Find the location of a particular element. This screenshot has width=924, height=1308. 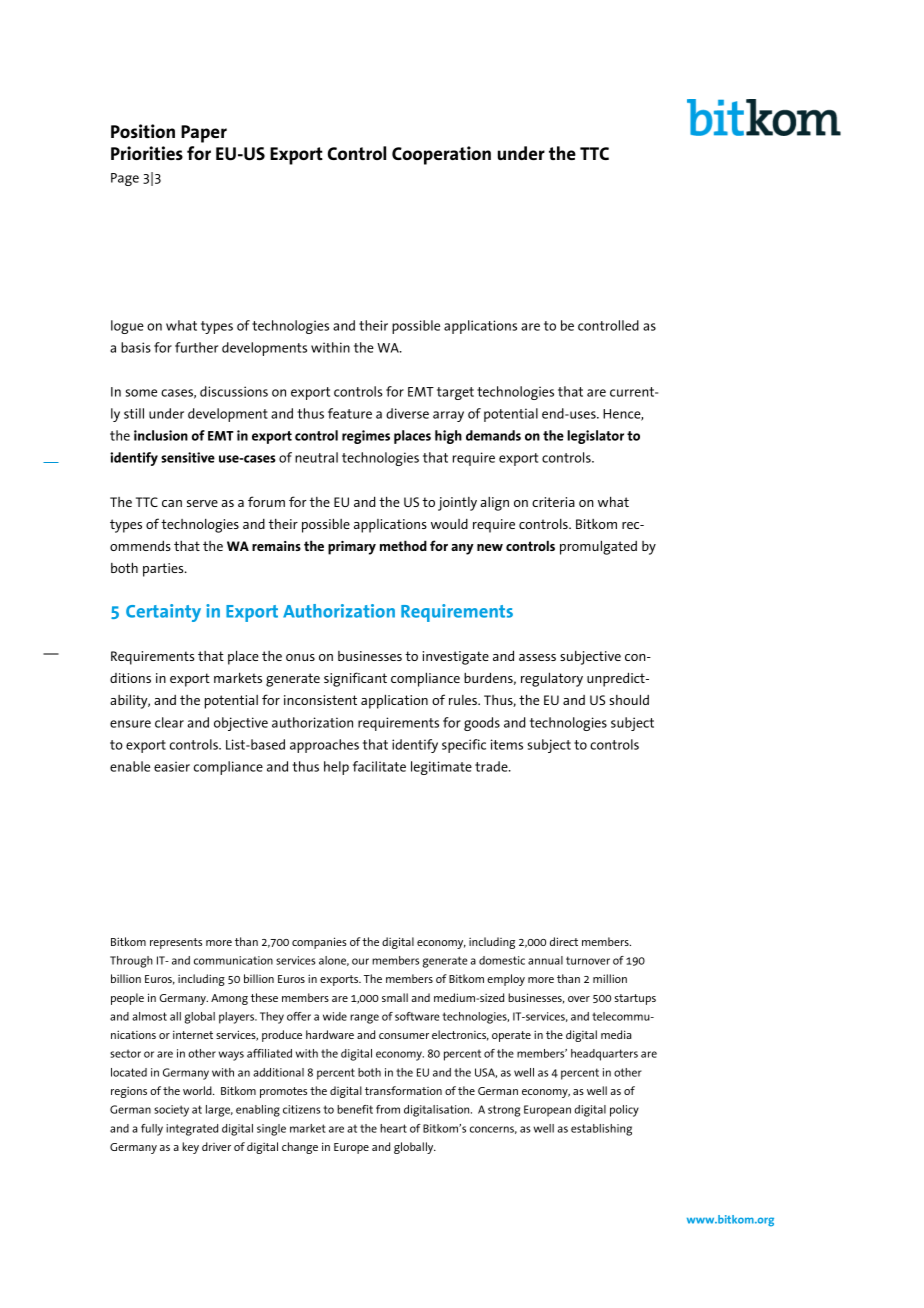

integrated is located at coordinates (192, 1130).
